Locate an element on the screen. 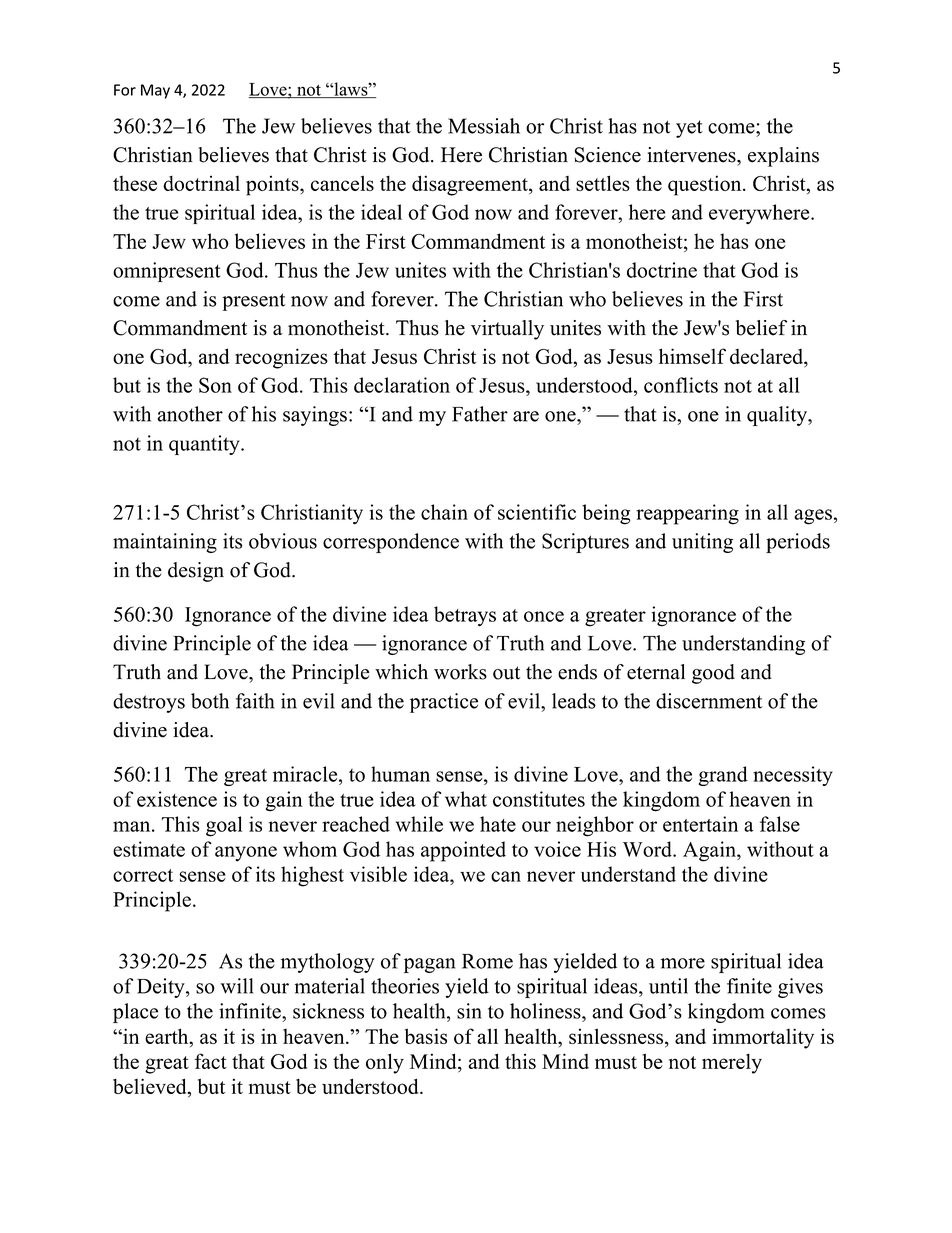 The height and width of the screenshot is (1233, 952). uniting is located at coordinates (702, 543).
